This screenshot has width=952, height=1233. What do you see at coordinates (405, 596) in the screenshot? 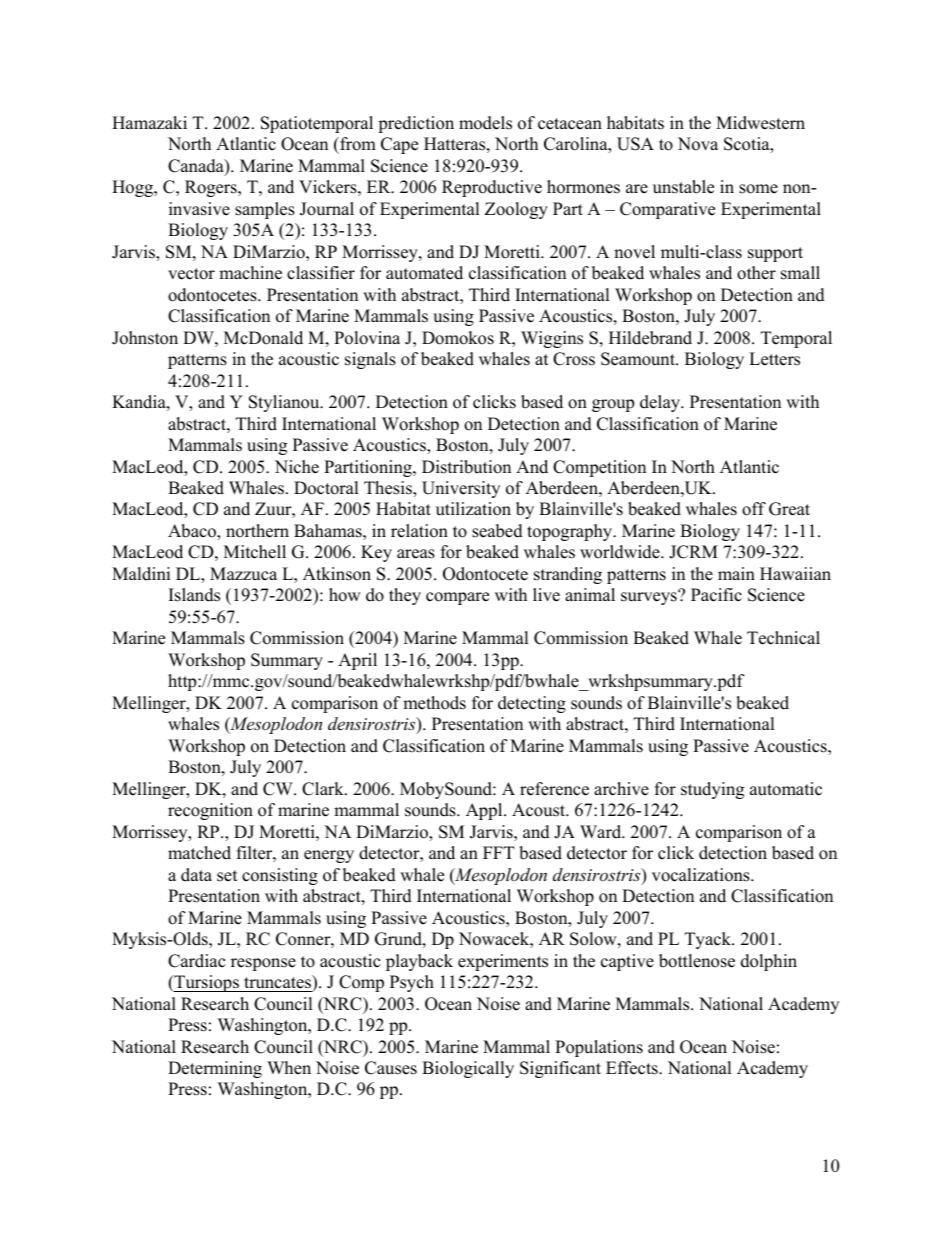
I see `they` at bounding box center [405, 596].
